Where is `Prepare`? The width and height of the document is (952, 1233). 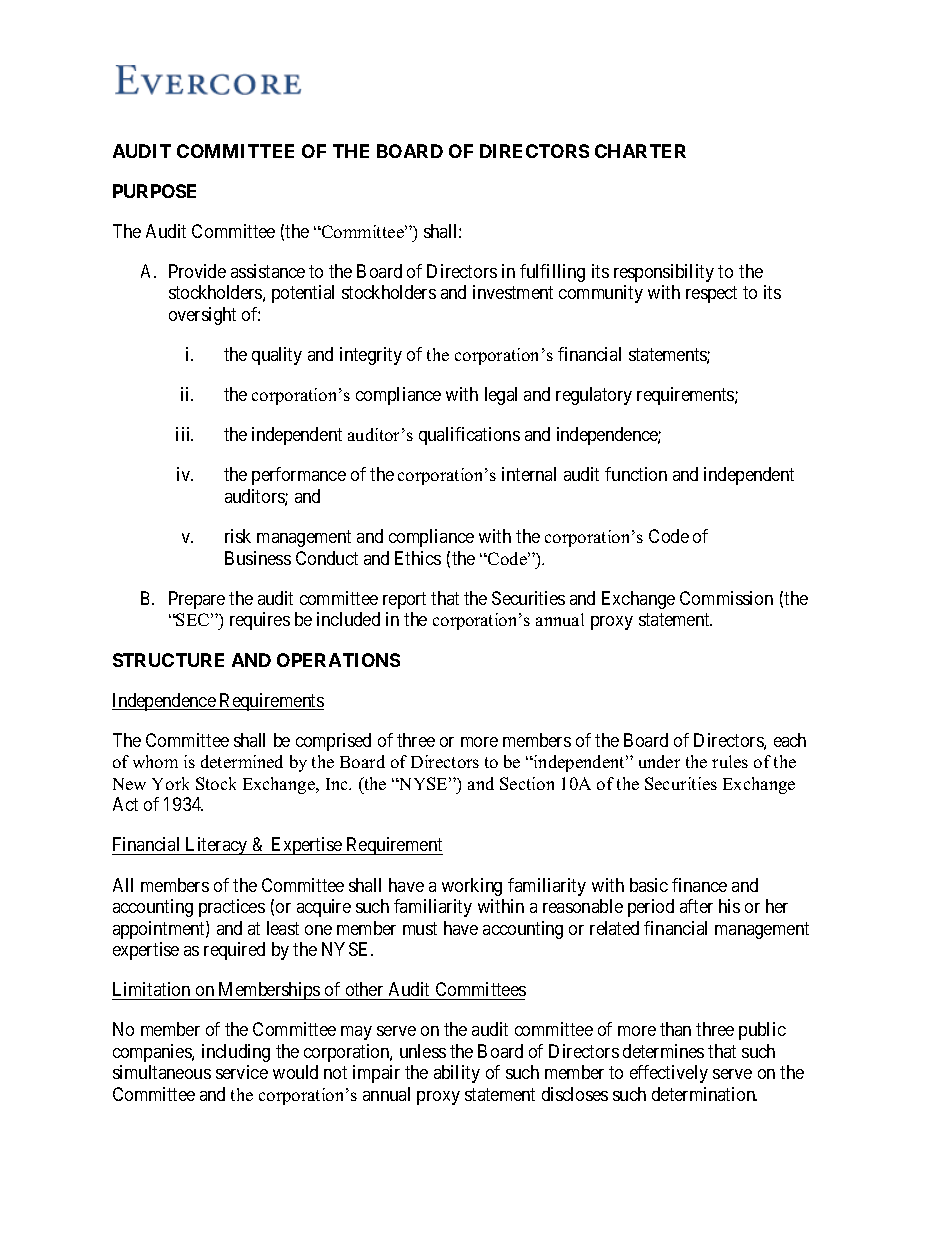
Prepare is located at coordinates (197, 600).
